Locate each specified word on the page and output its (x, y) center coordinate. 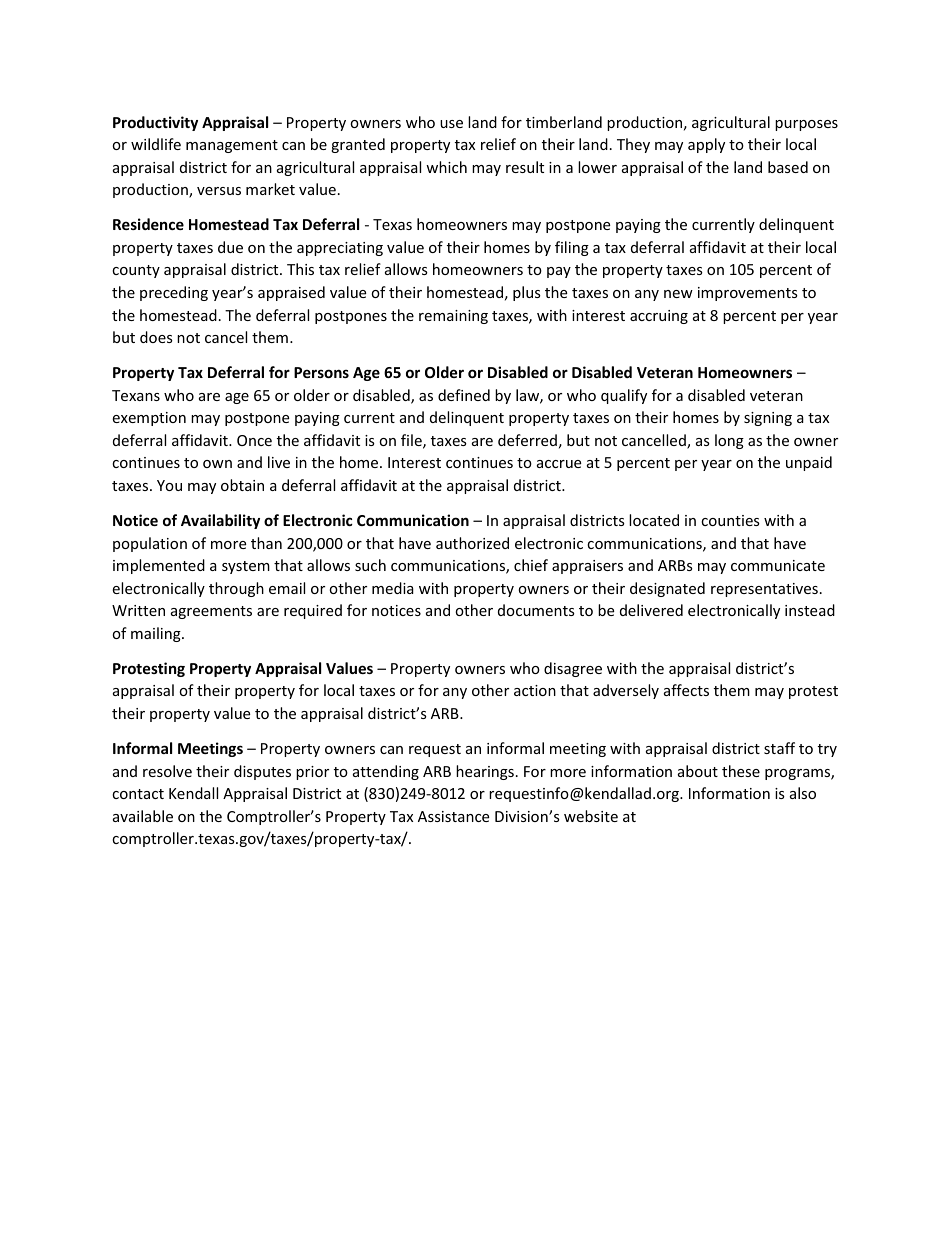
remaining (453, 317)
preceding (174, 293)
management (232, 146)
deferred (527, 440)
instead (810, 610)
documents (536, 610)
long (729, 441)
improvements (748, 294)
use (451, 124)
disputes (262, 772)
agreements (211, 612)
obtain (242, 485)
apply (706, 145)
